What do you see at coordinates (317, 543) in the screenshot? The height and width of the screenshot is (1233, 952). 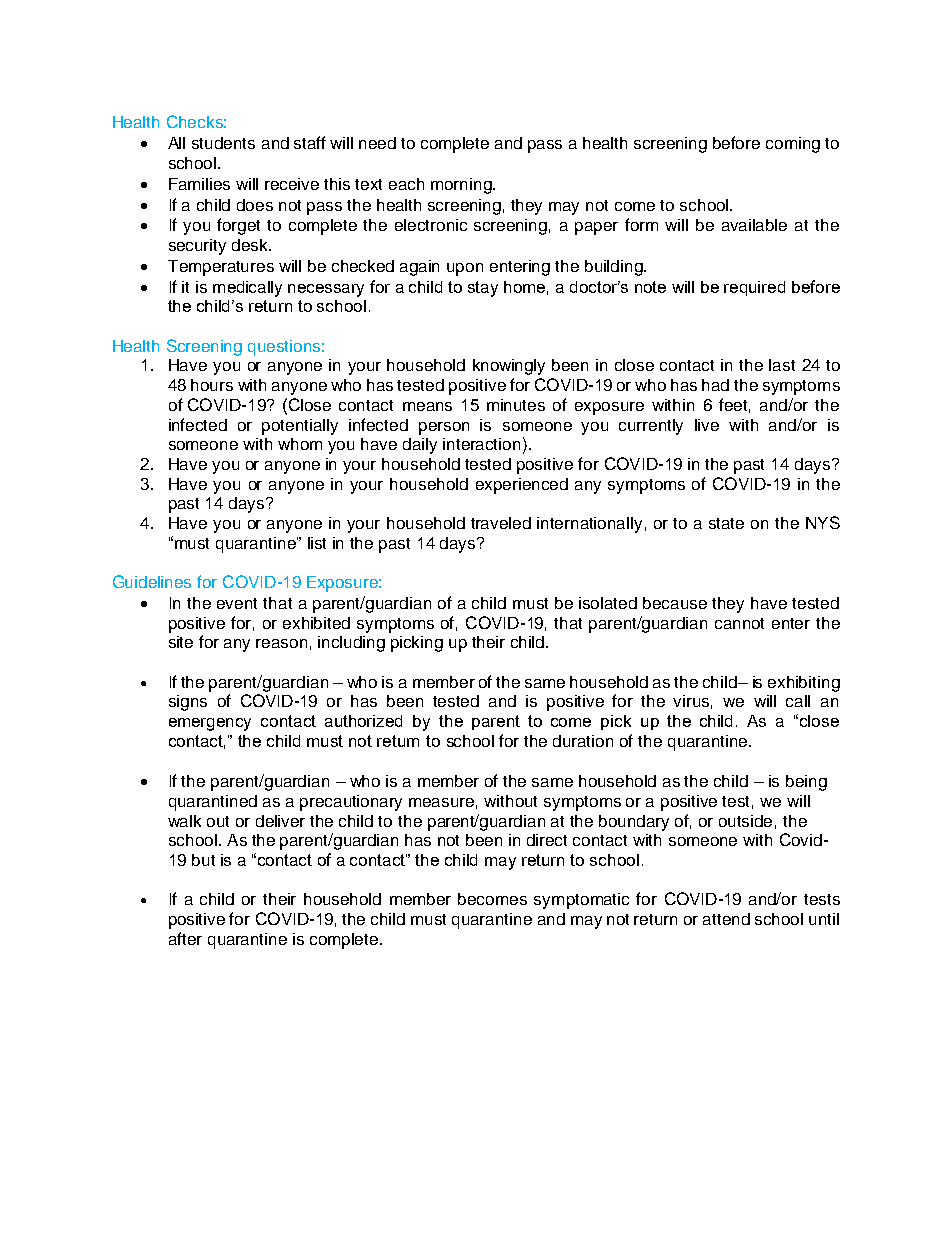 I see `list` at bounding box center [317, 543].
